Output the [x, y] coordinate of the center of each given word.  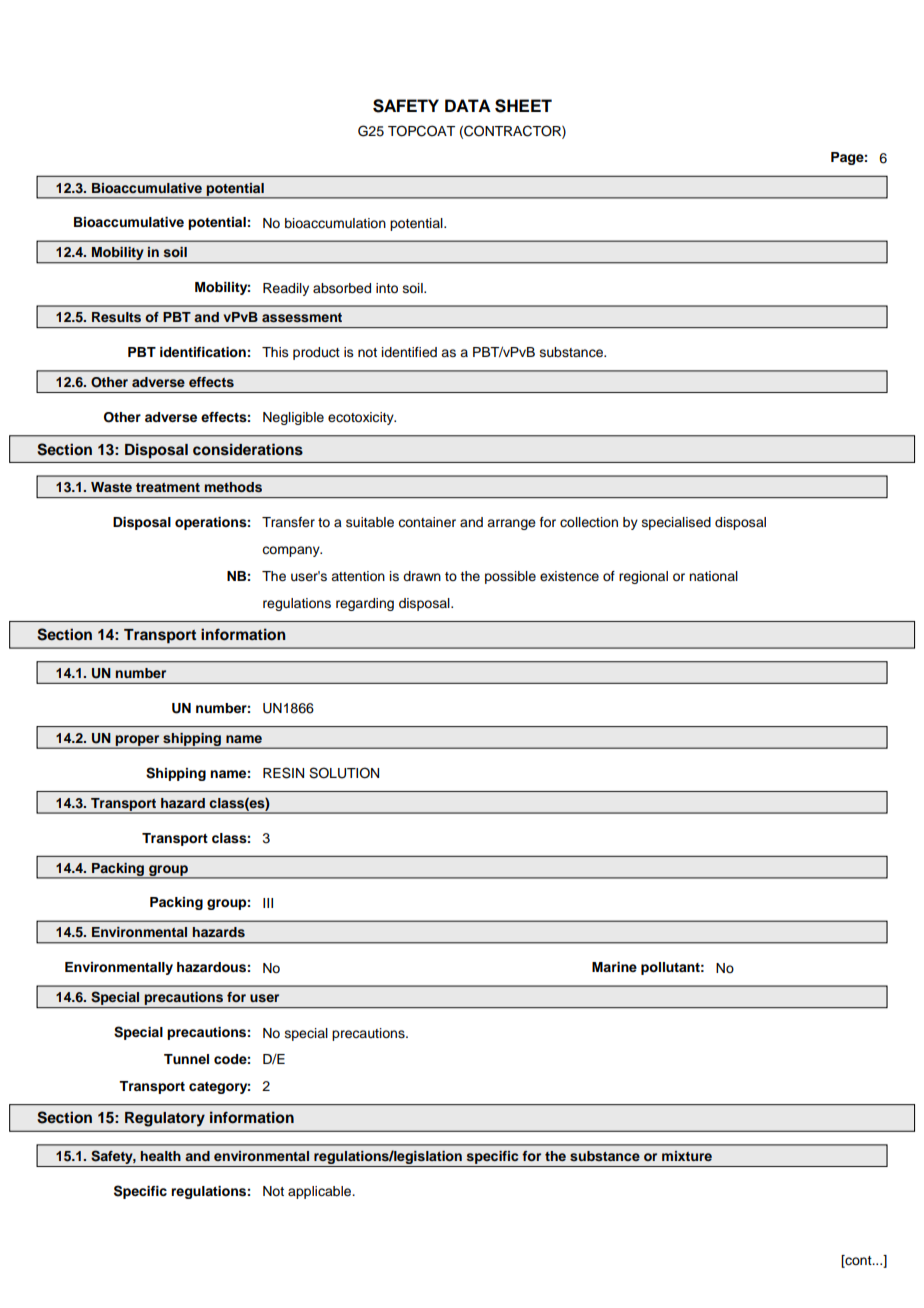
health [161, 1156]
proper [138, 741]
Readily [286, 289]
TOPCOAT [421, 131]
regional [643, 577]
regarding [365, 604]
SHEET [523, 106]
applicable [321, 1192]
